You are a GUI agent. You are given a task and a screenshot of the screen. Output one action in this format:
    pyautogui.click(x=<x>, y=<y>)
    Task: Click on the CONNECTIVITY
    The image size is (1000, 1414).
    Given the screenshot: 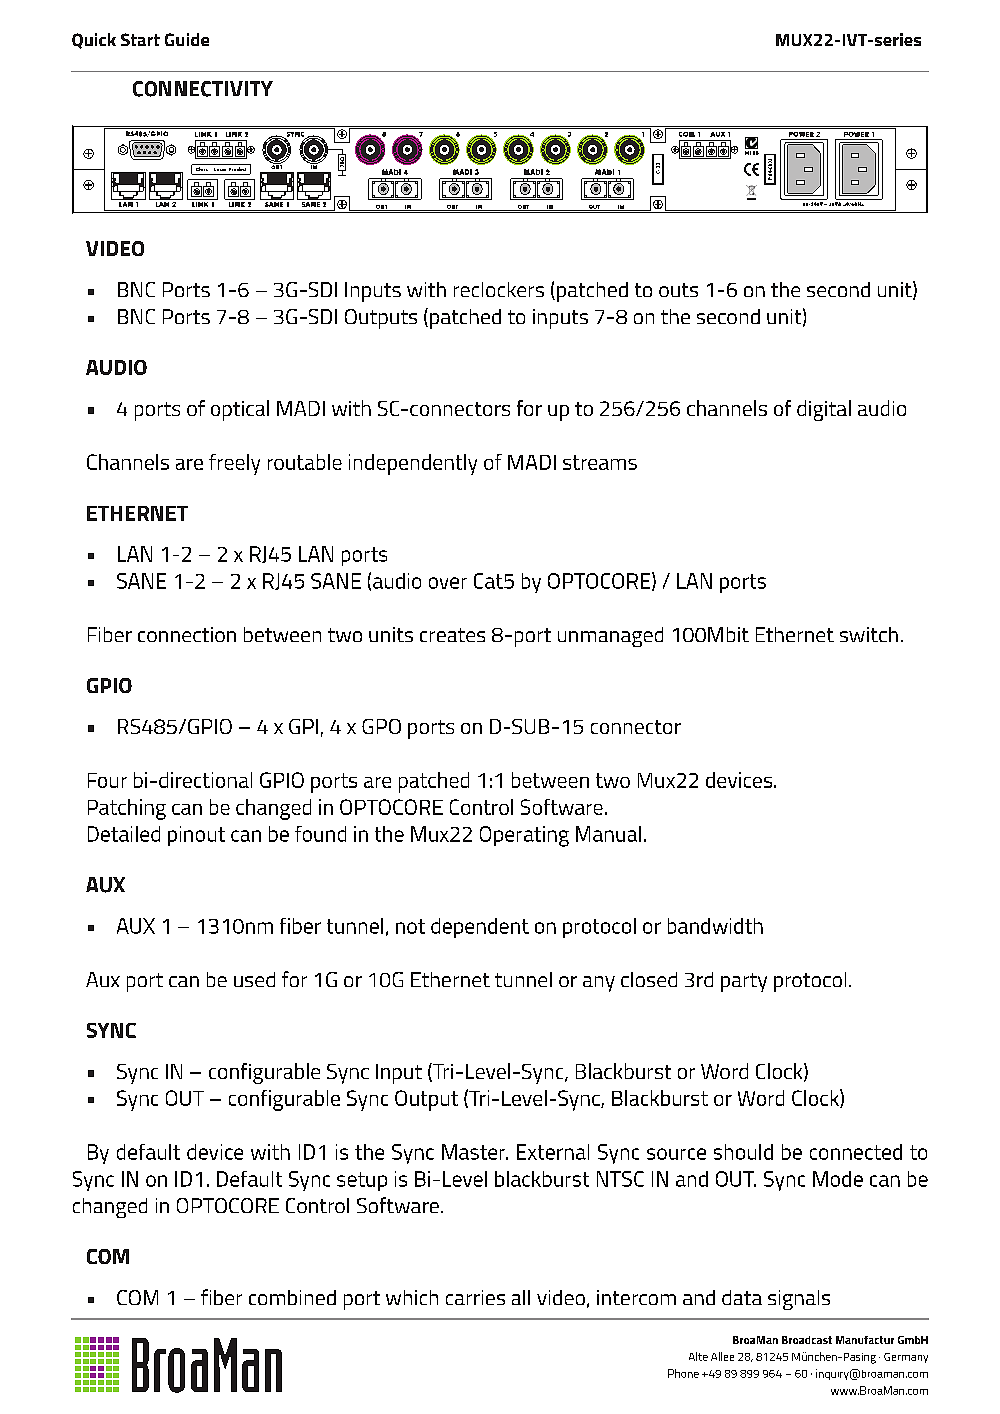 What is the action you would take?
    pyautogui.click(x=203, y=89)
